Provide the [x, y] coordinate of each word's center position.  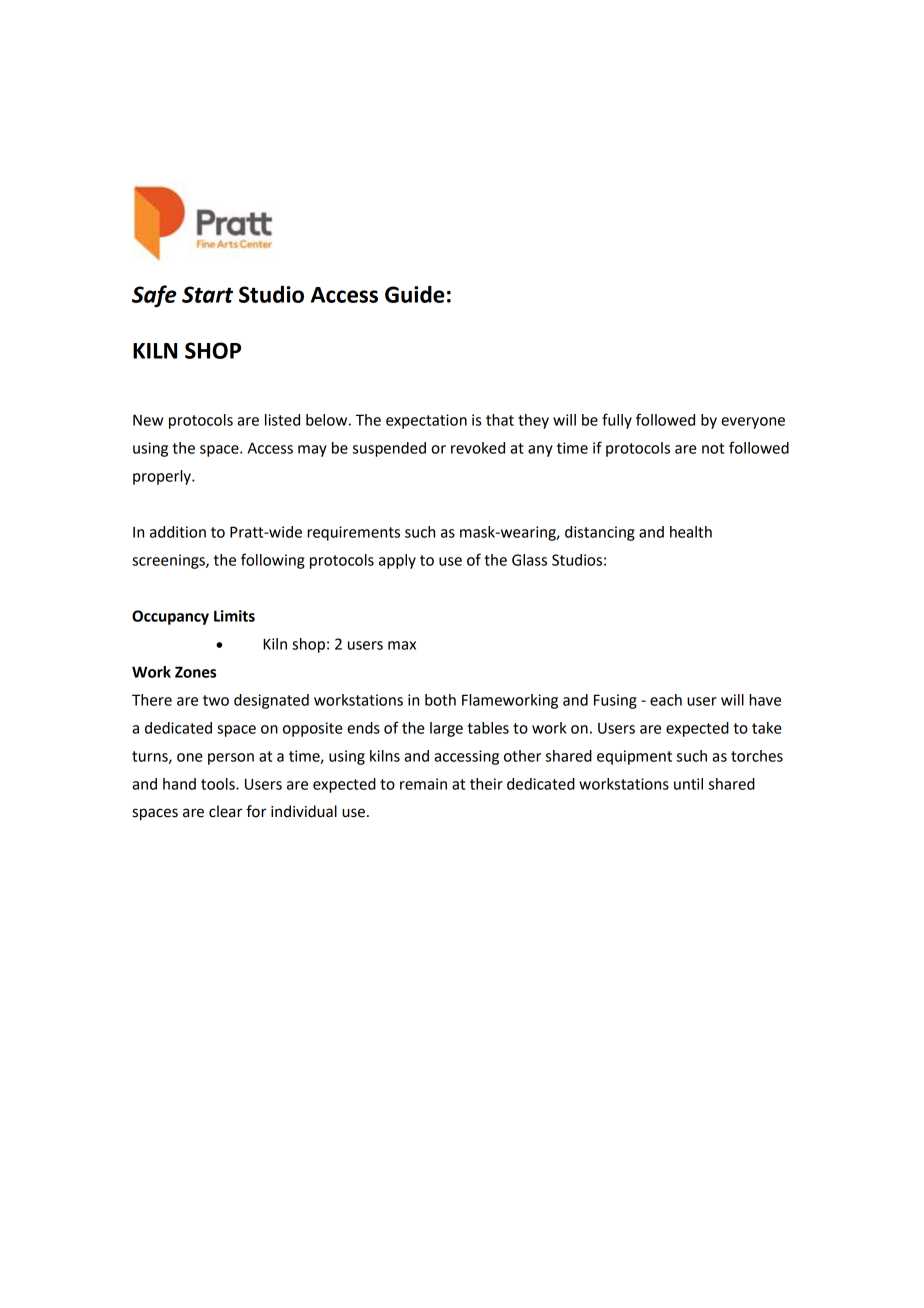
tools [219, 784]
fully [617, 421]
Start [207, 294]
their [486, 784]
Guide [414, 294]
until [688, 784]
